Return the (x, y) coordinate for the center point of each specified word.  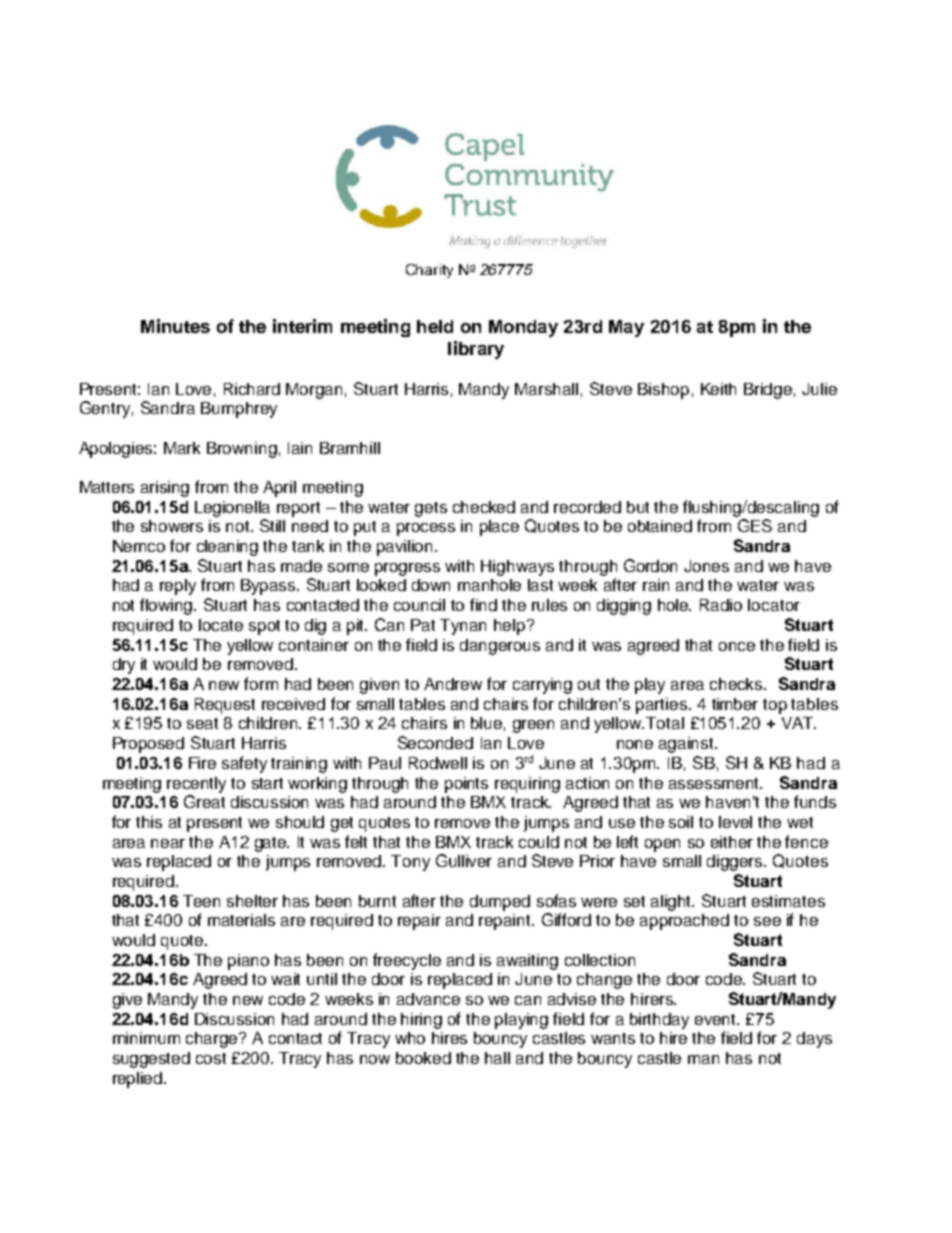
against (687, 745)
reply (178, 587)
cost (211, 1058)
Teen (201, 901)
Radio (721, 605)
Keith (718, 389)
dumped (500, 903)
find (483, 604)
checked (484, 507)
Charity (429, 271)
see (767, 921)
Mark (182, 448)
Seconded (435, 742)
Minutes (175, 326)
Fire (202, 763)
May (626, 328)
